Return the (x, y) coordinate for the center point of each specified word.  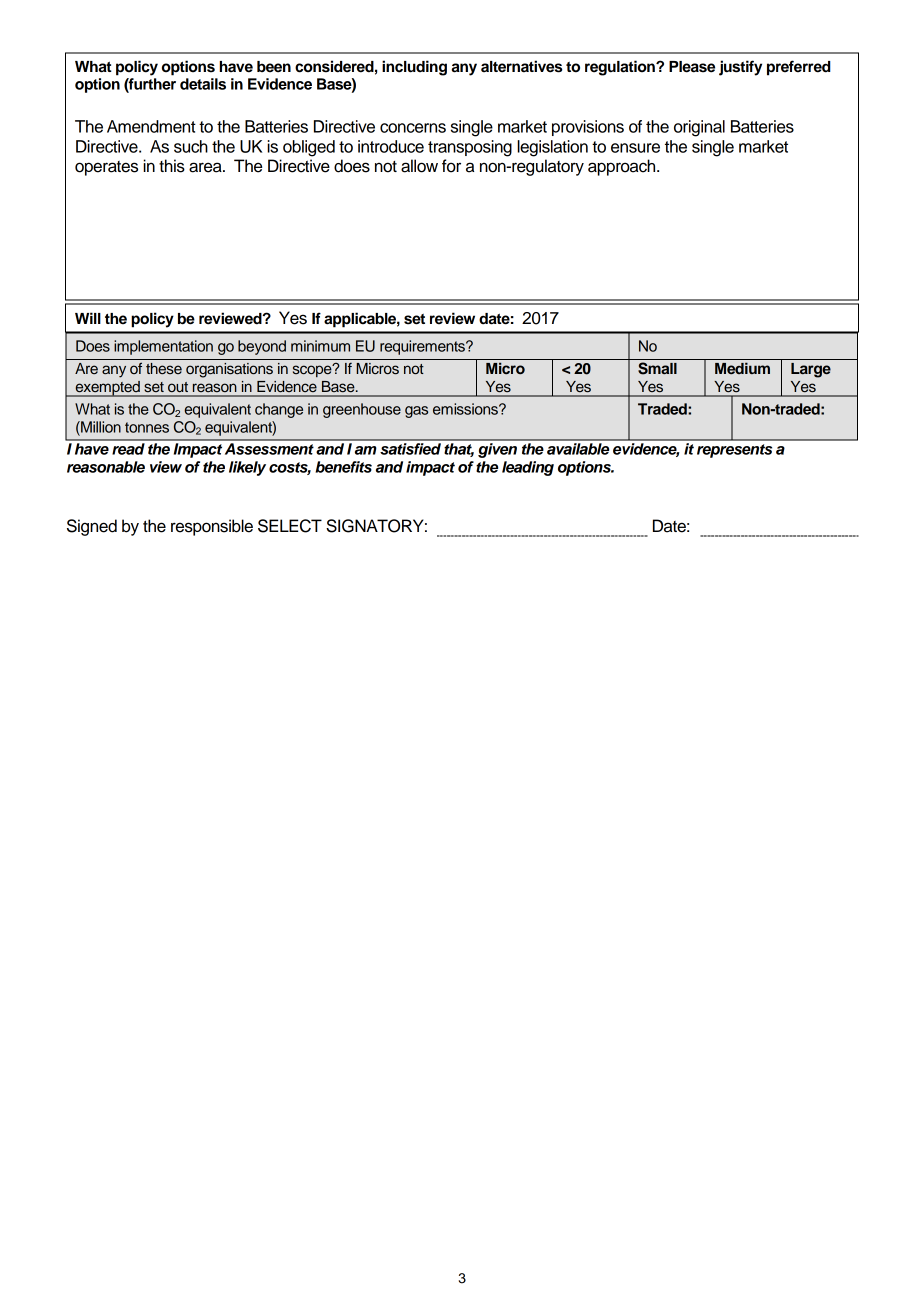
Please (692, 67)
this (172, 166)
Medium (742, 368)
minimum (320, 346)
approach (623, 167)
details (203, 84)
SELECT (290, 526)
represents (734, 451)
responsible (212, 527)
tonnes (147, 427)
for (451, 166)
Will (88, 318)
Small (657, 368)
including (414, 68)
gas (416, 412)
